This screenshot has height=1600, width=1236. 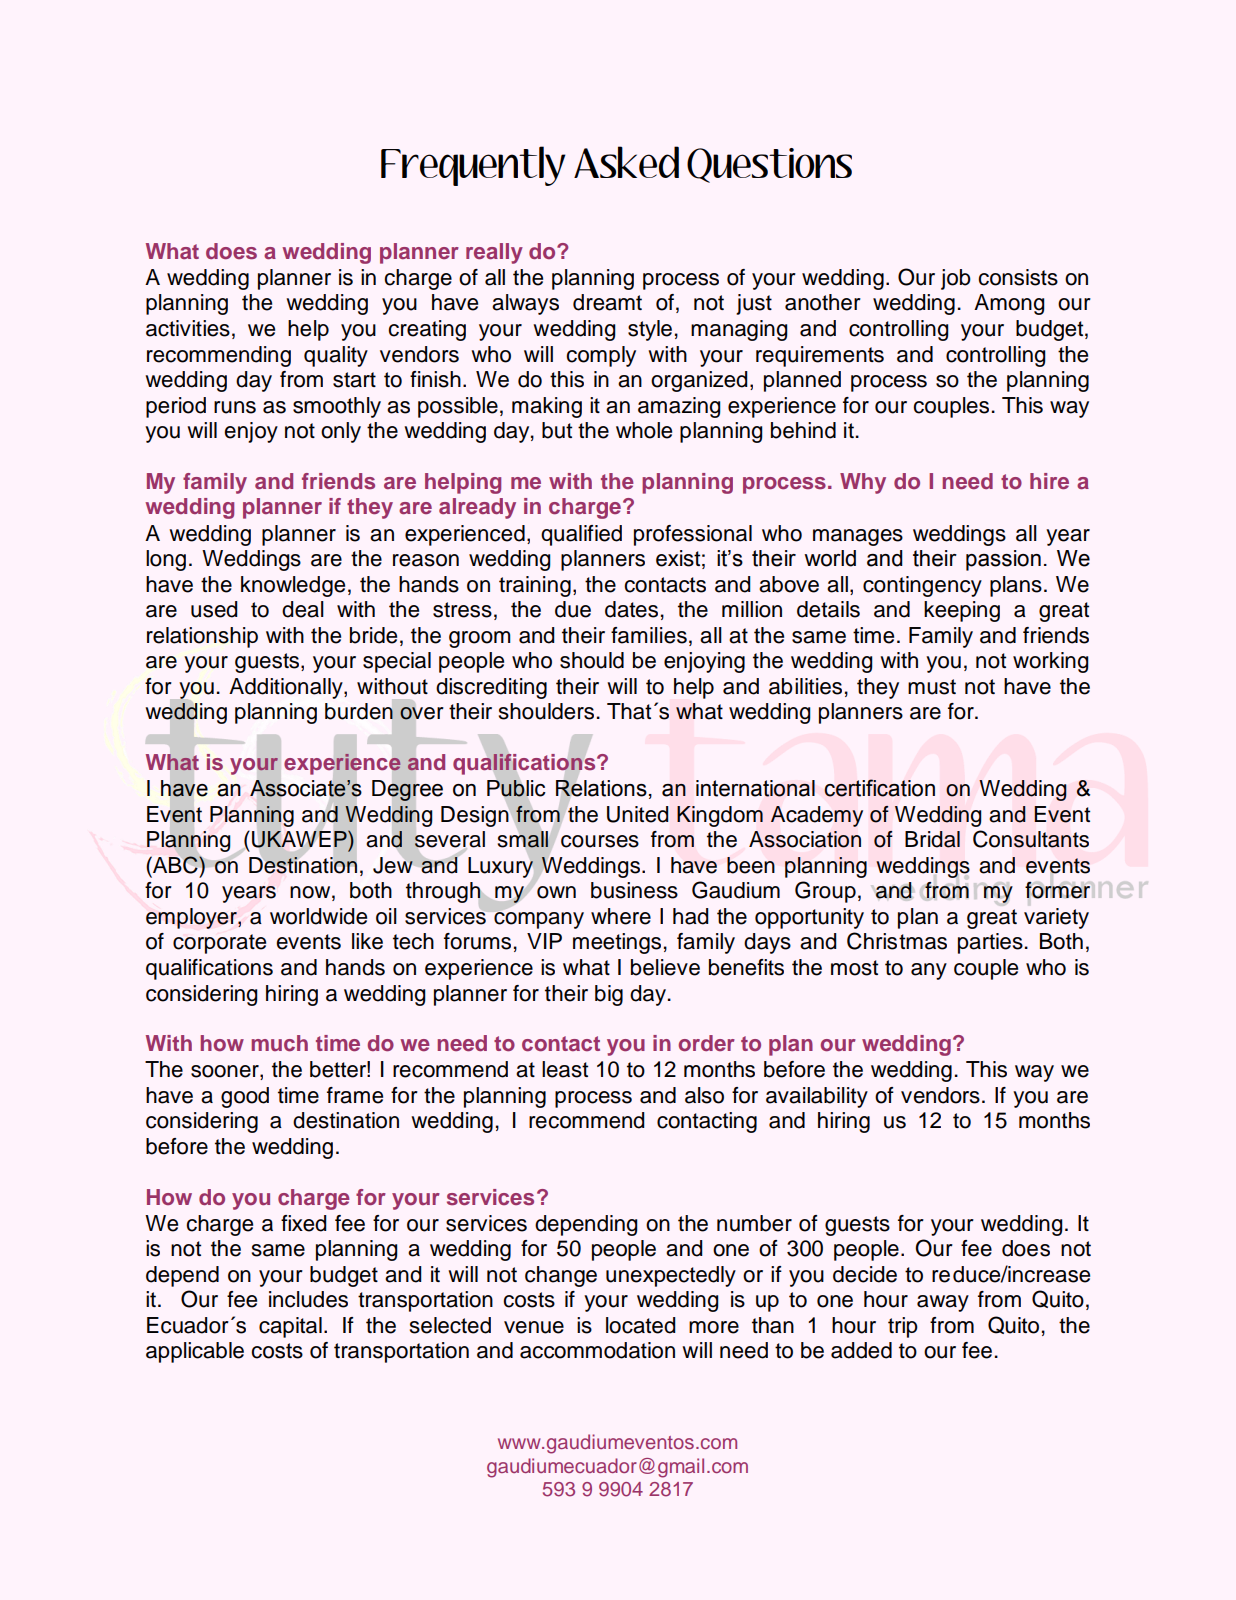 What do you see at coordinates (626, 162) in the screenshot?
I see `Asked` at bounding box center [626, 162].
